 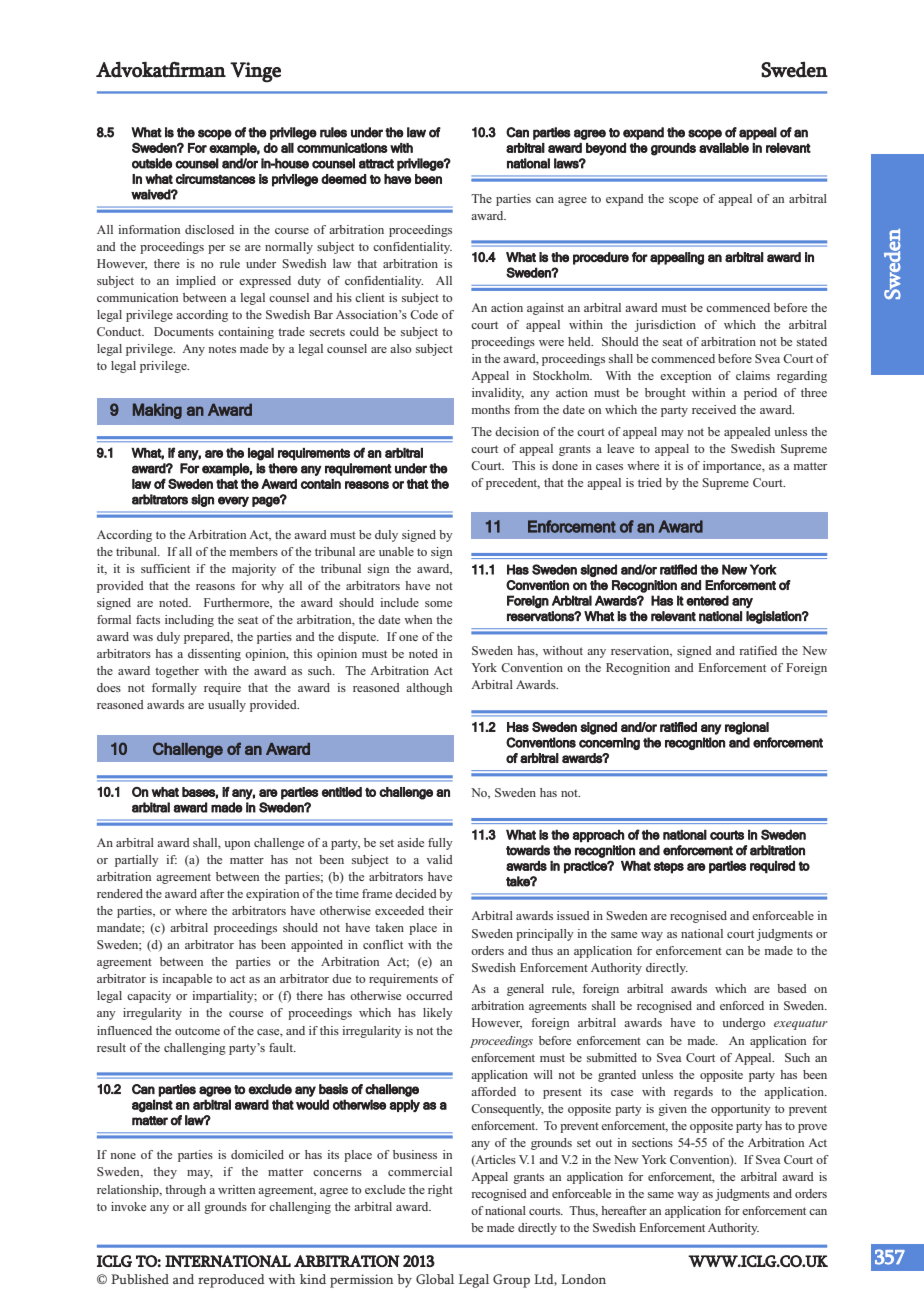 What do you see at coordinates (237, 845) in the document?
I see `upon` at bounding box center [237, 845].
